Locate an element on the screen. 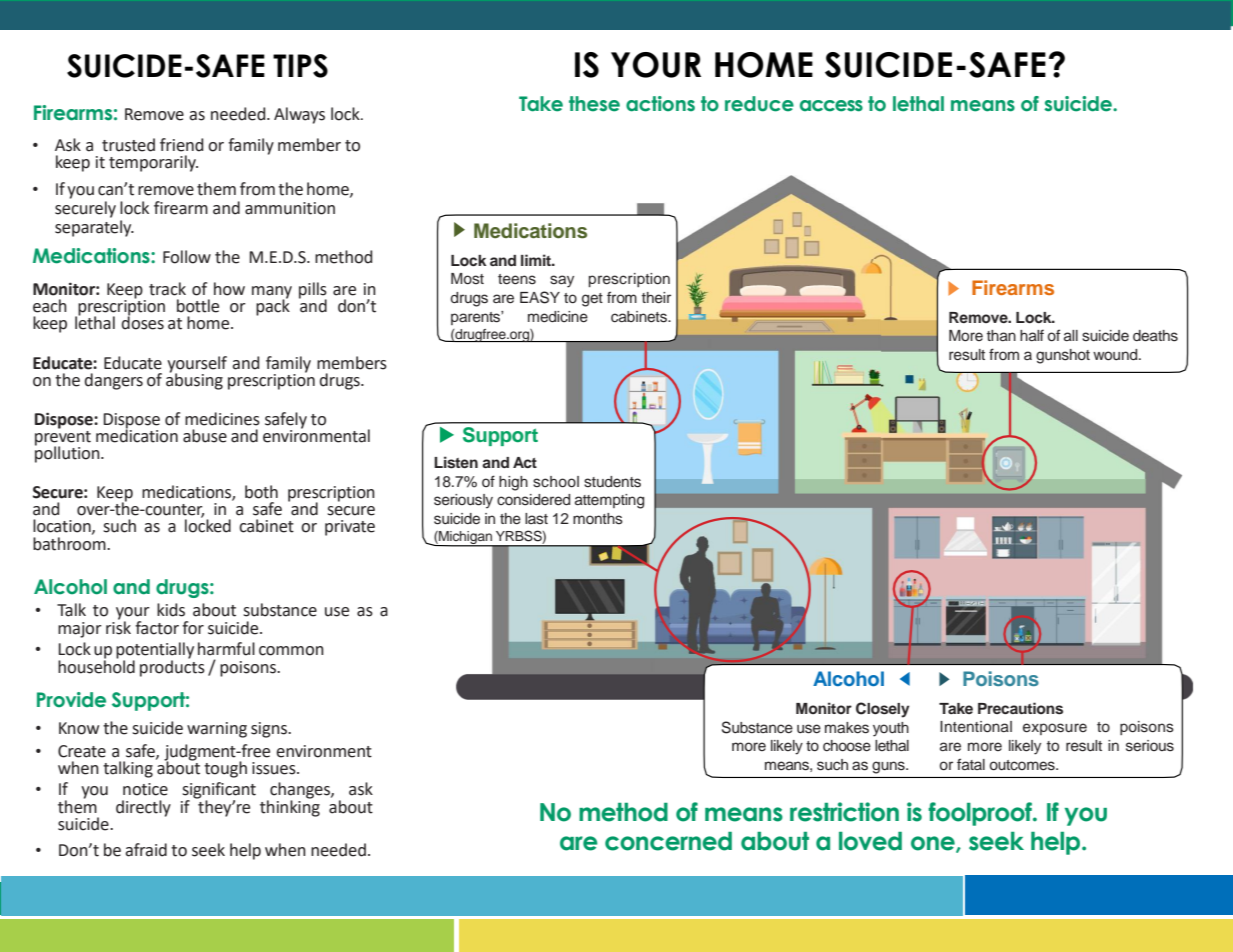 This screenshot has height=952, width=1233. students is located at coordinates (612, 482).
